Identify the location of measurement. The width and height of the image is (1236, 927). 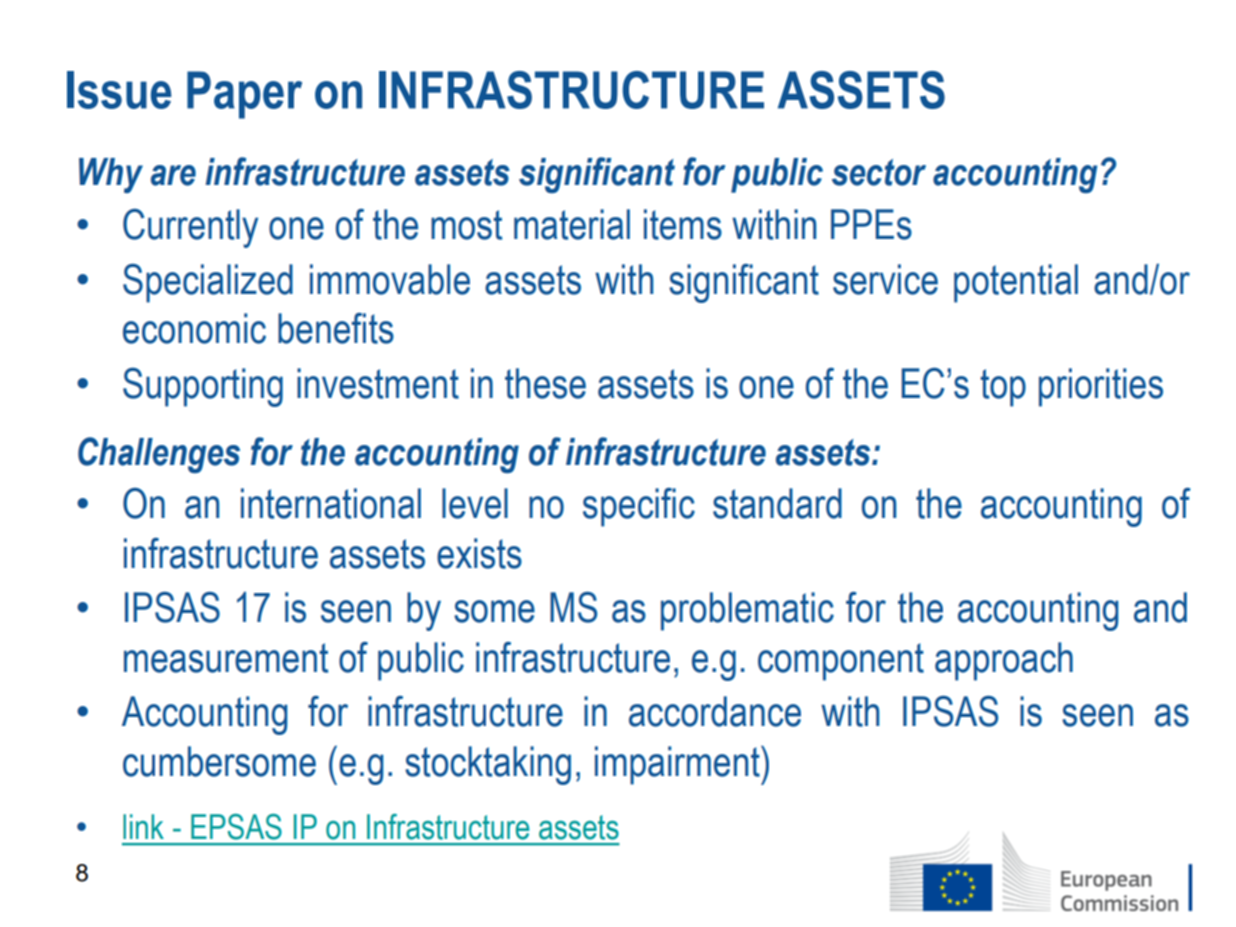
(226, 658).
